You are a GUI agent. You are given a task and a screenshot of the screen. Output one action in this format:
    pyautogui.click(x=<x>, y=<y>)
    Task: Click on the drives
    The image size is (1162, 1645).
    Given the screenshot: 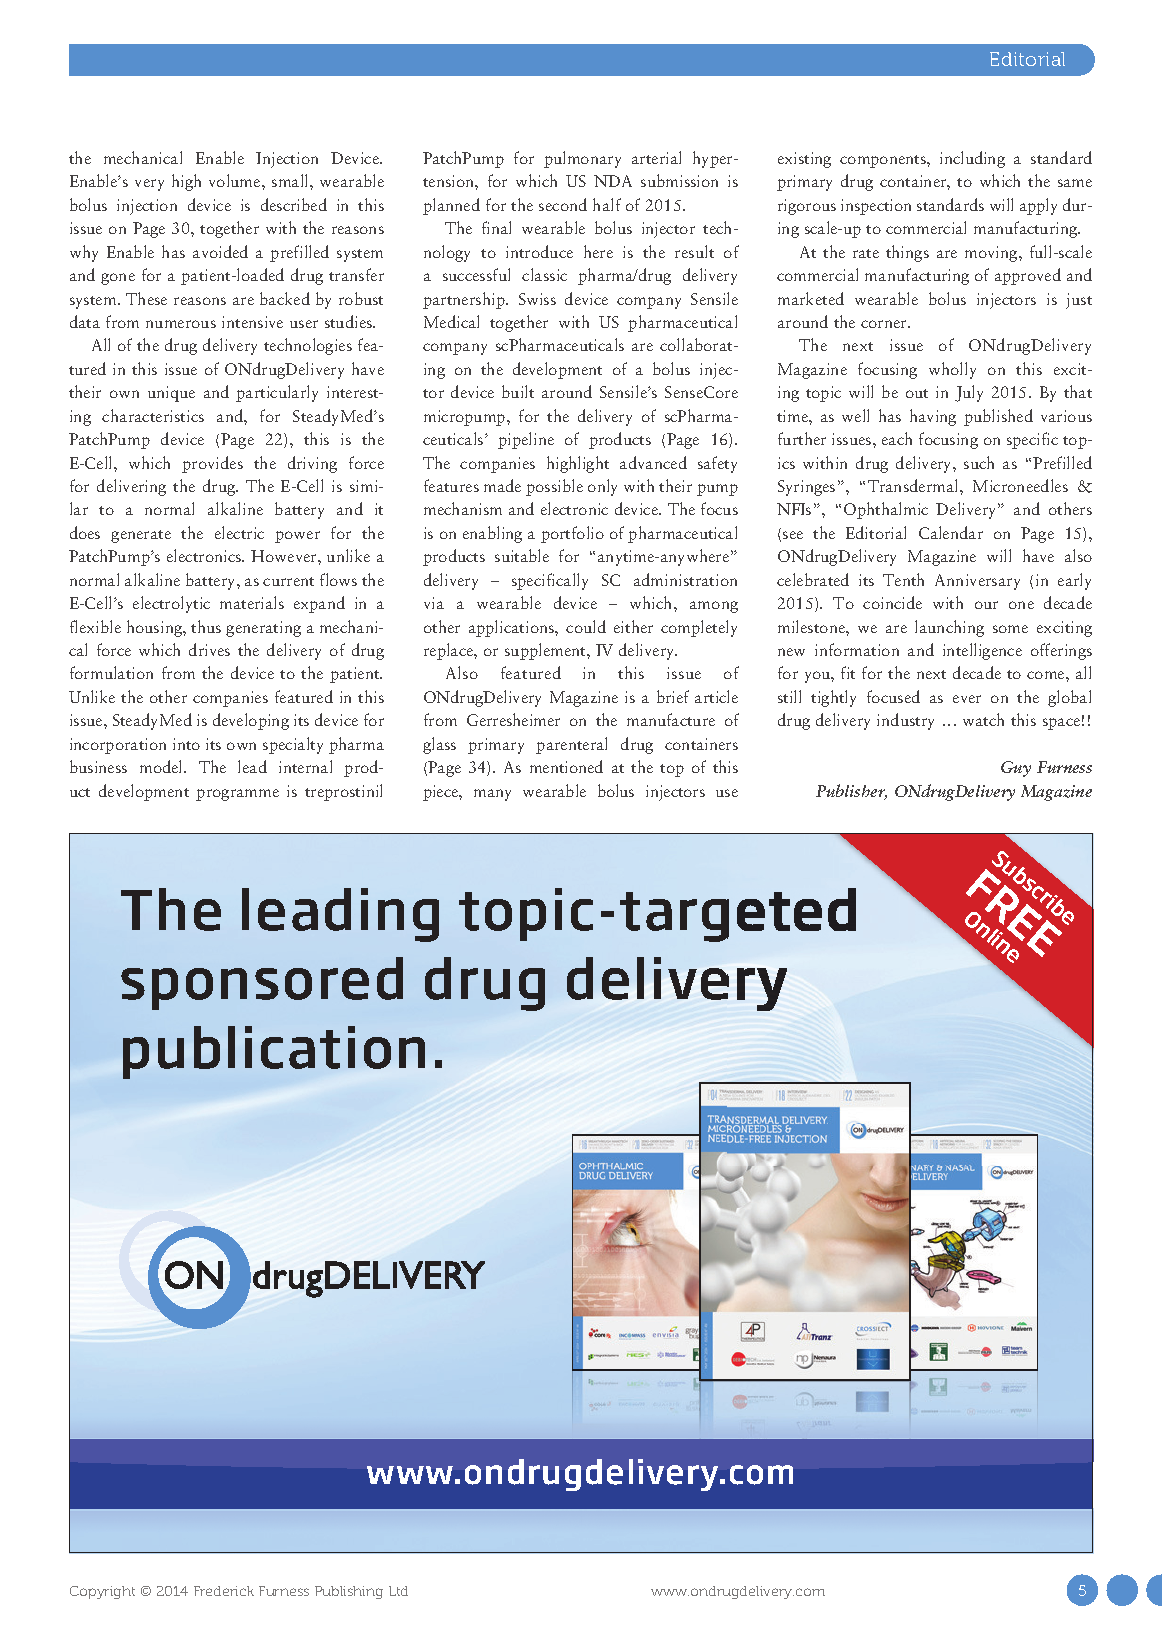 What is the action you would take?
    pyautogui.click(x=209, y=649)
